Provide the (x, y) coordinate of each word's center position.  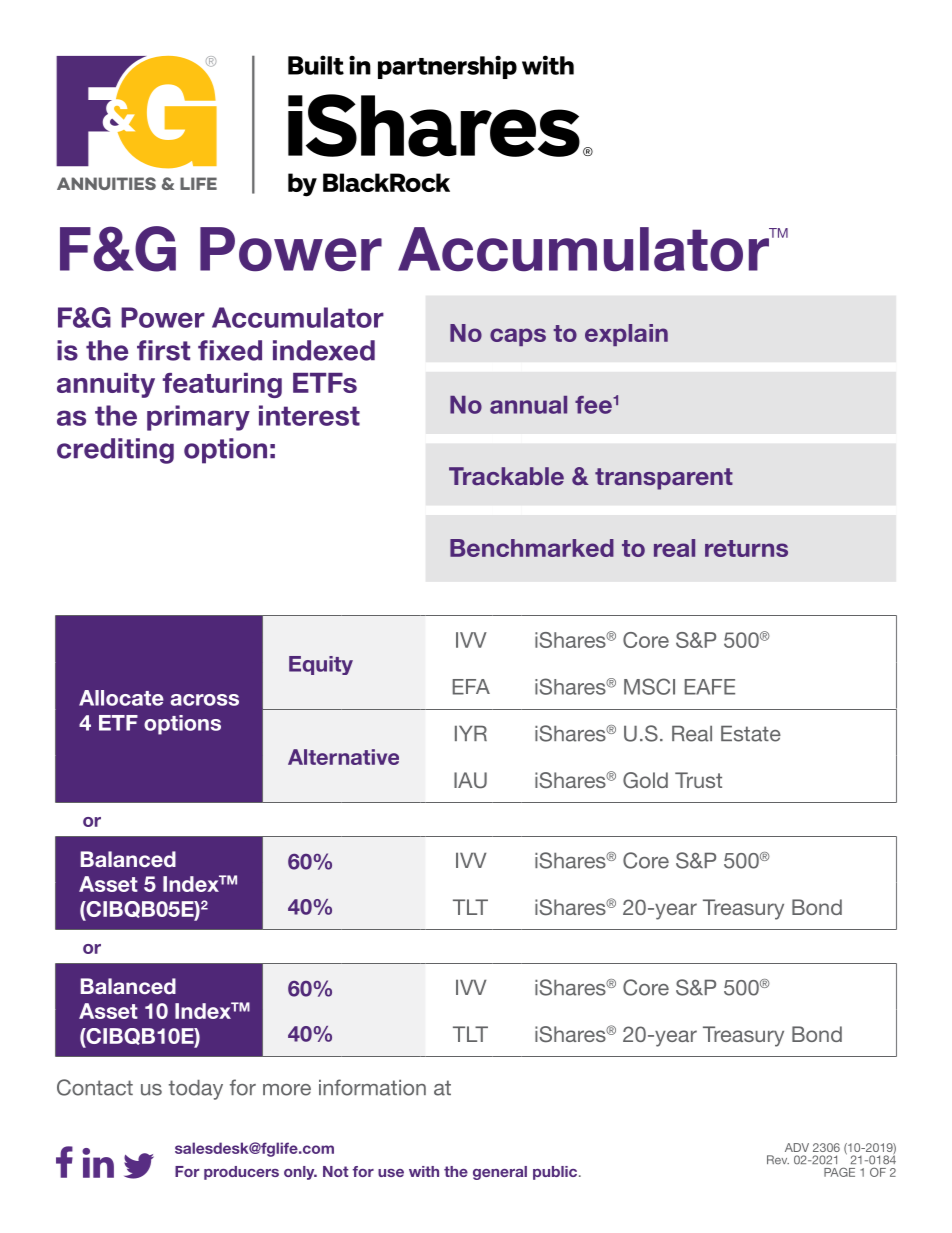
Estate (751, 734)
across (205, 700)
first (163, 350)
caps (518, 337)
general (500, 1173)
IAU (470, 780)
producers (241, 1173)
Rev (778, 1160)
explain (626, 335)
